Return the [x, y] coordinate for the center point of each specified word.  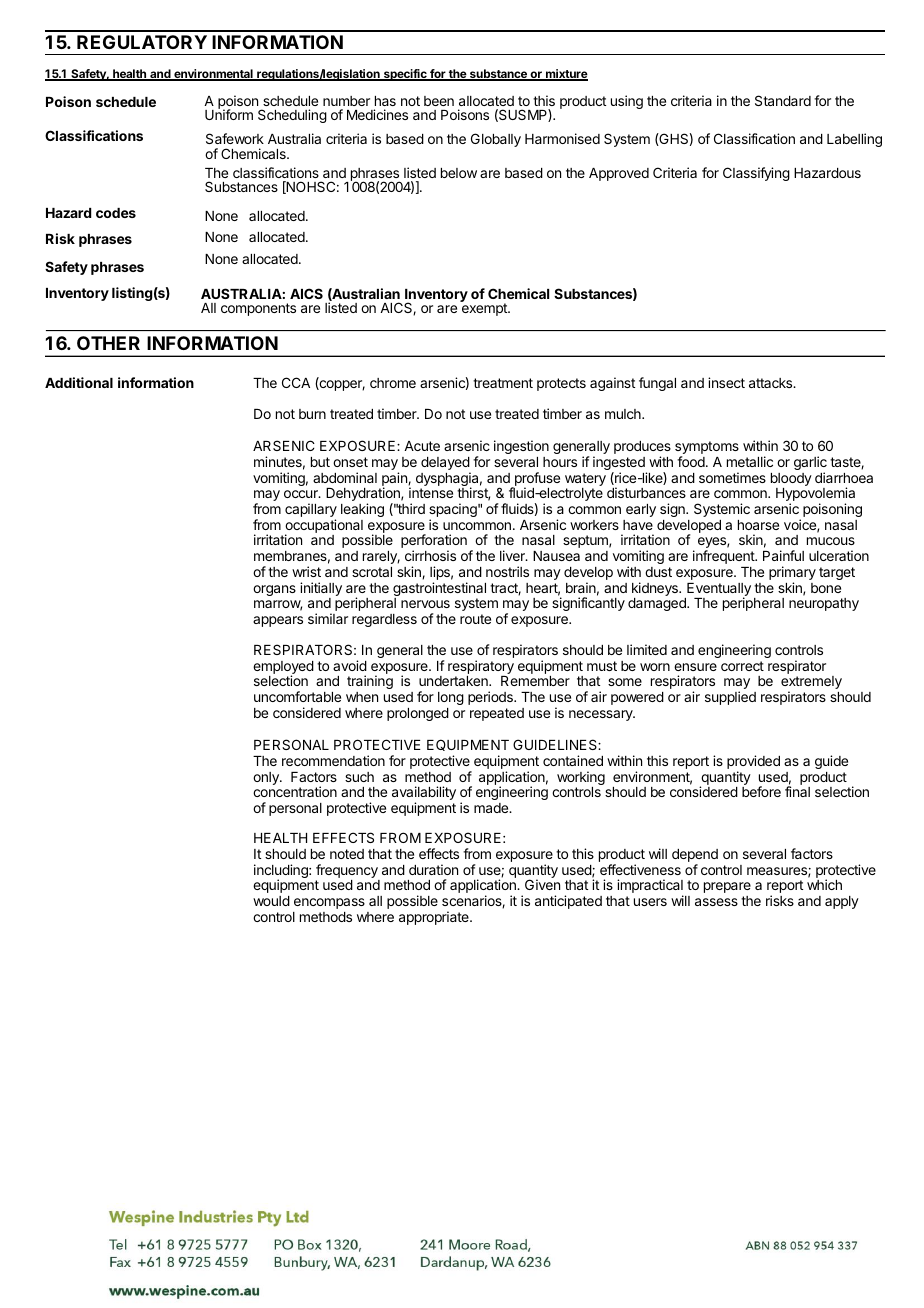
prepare [727, 887]
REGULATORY [142, 42]
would [271, 901]
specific [405, 75]
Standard [783, 100]
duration [433, 869]
